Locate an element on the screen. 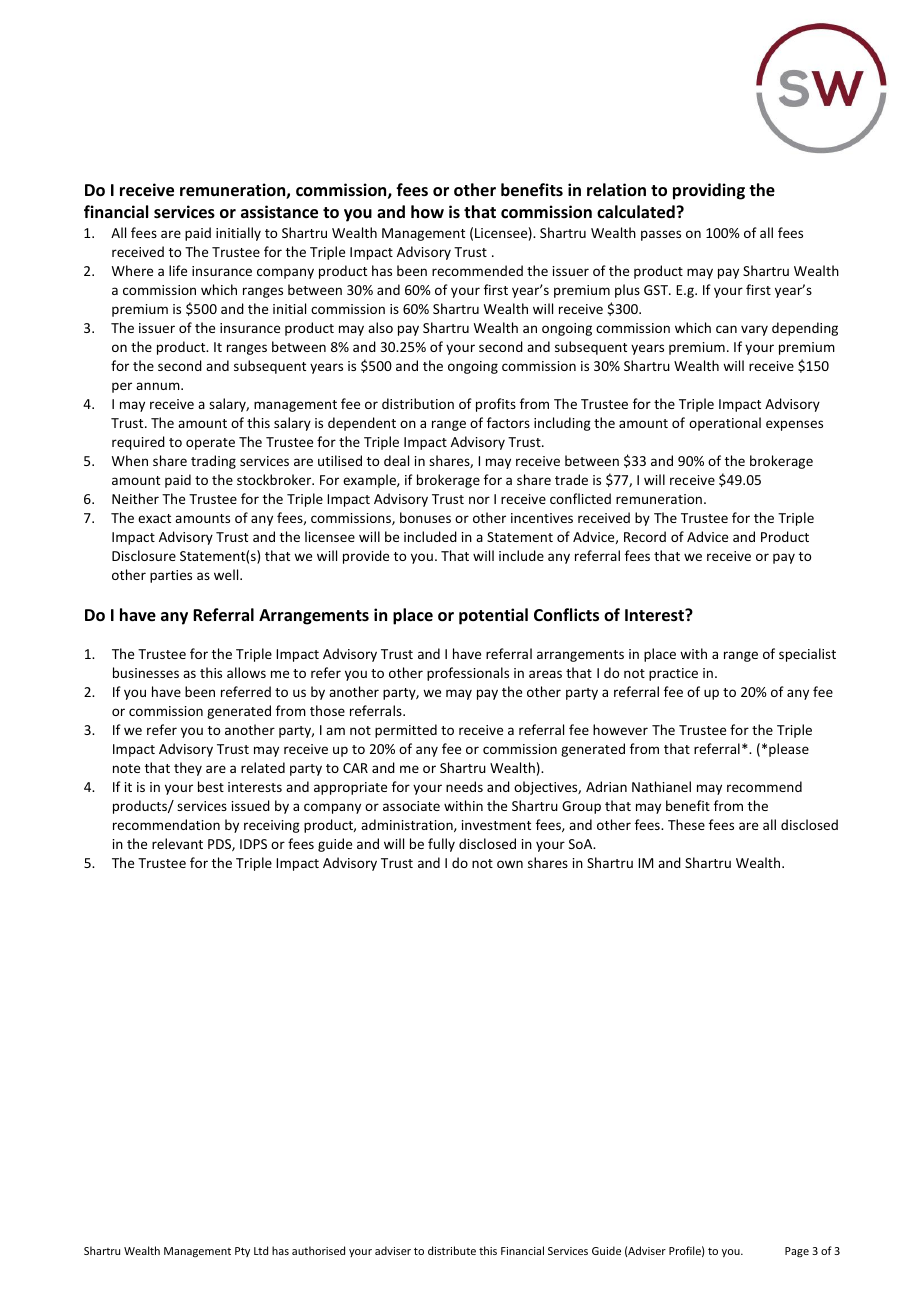  potential is located at coordinates (493, 616).
